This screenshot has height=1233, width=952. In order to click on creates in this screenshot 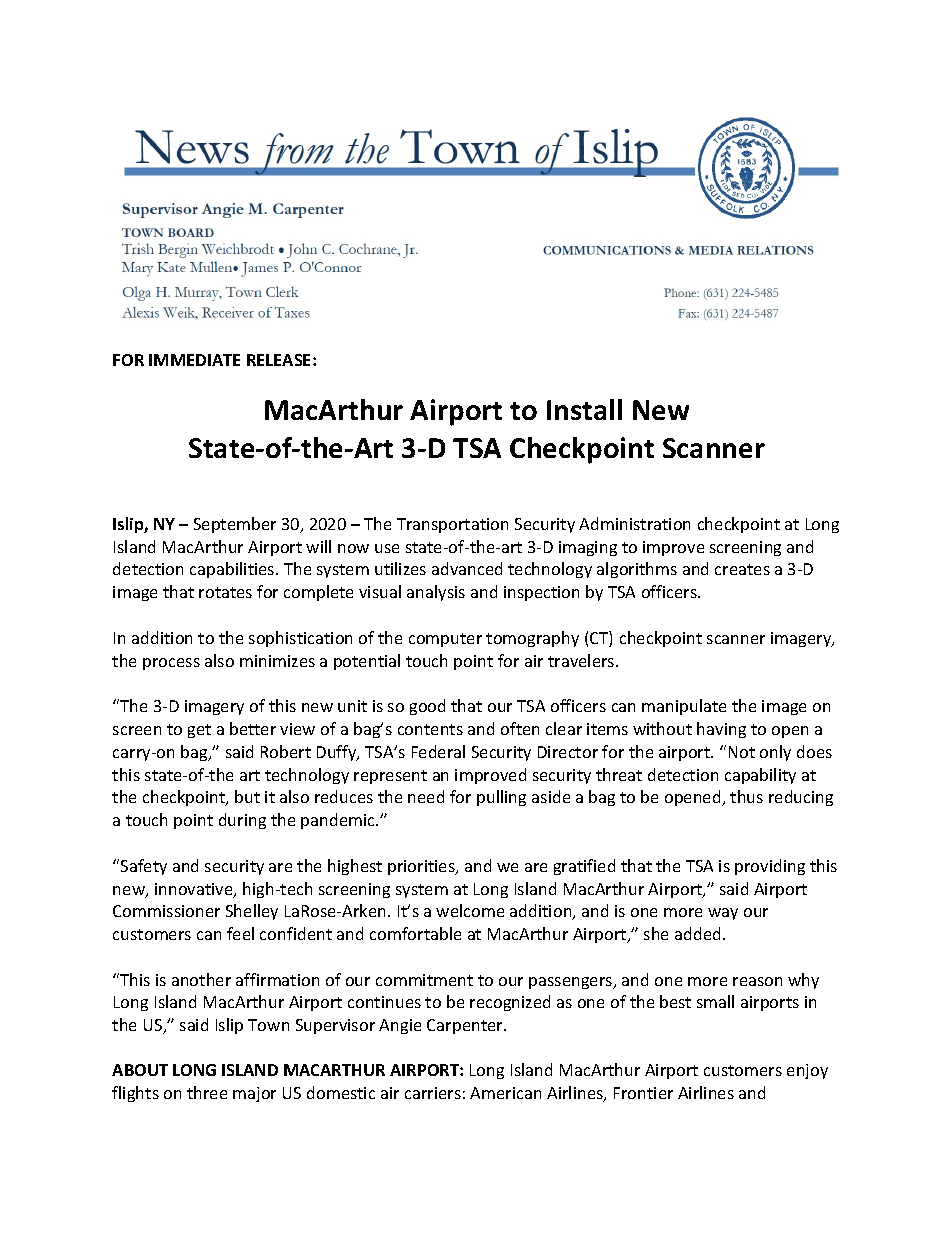, I will do `click(742, 569)`.
